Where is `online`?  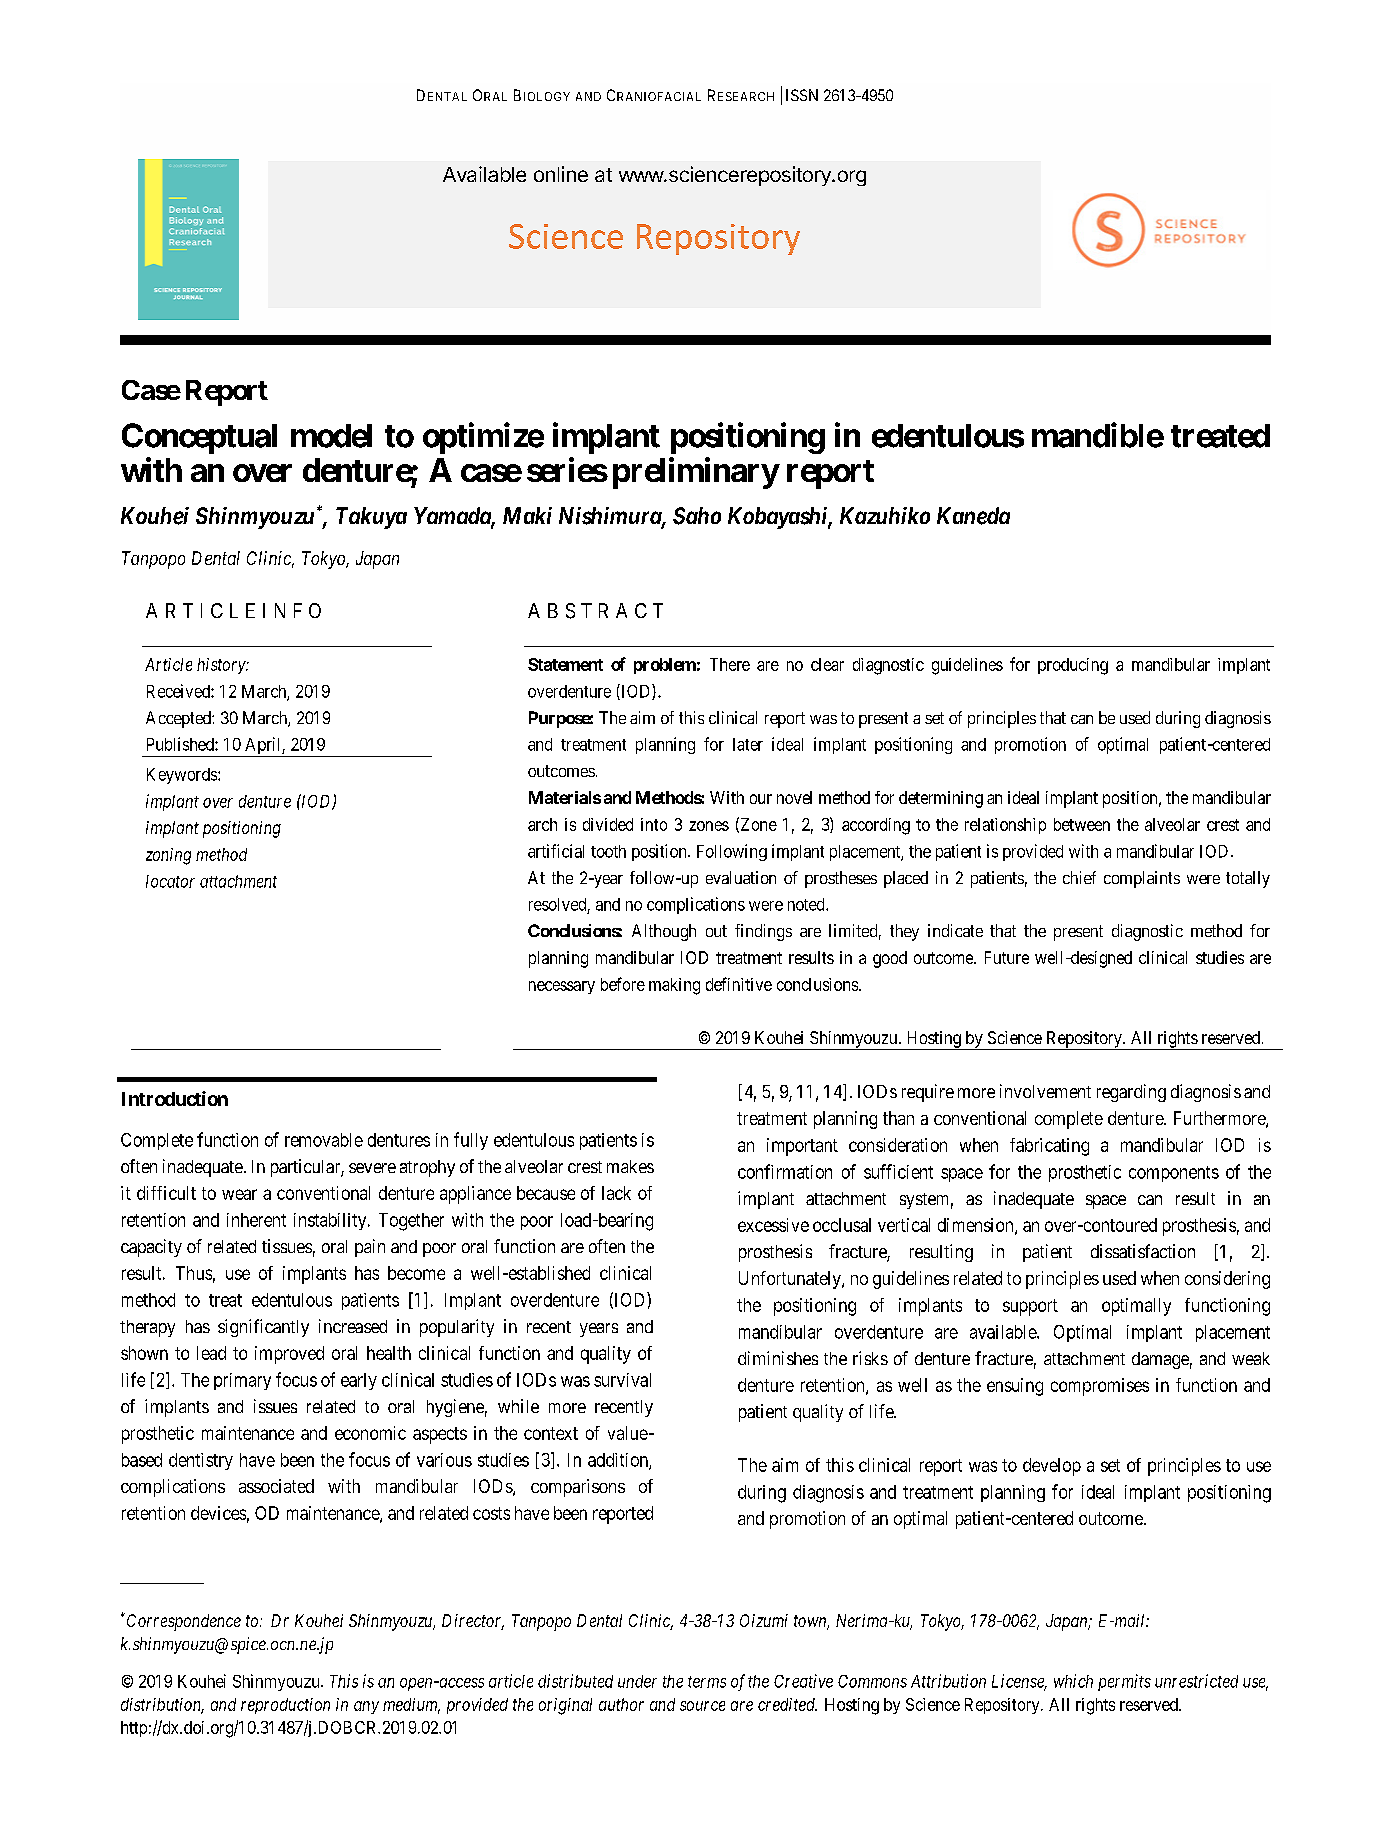
online is located at coordinates (561, 174).
